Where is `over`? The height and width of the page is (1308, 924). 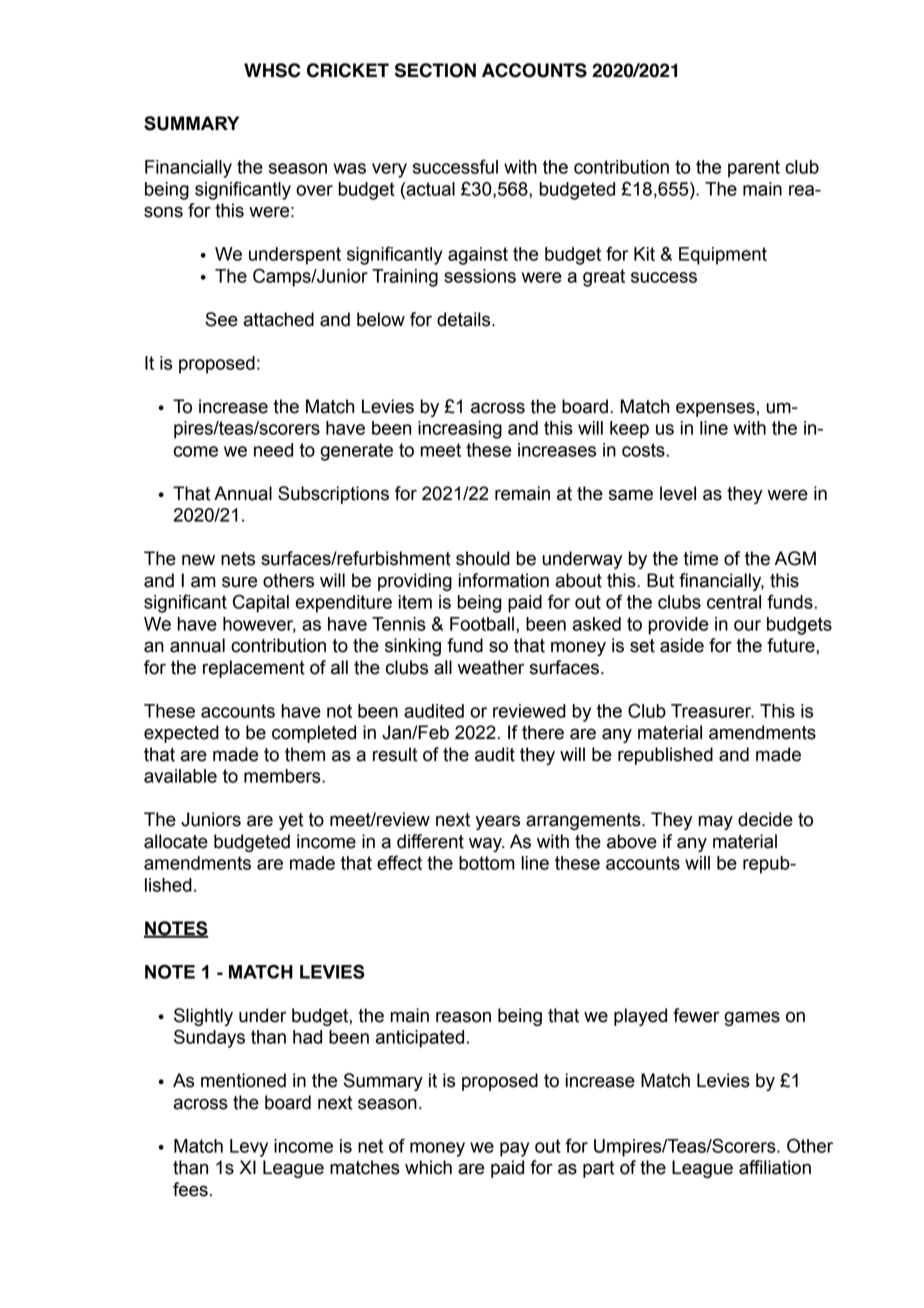 over is located at coordinates (314, 190).
